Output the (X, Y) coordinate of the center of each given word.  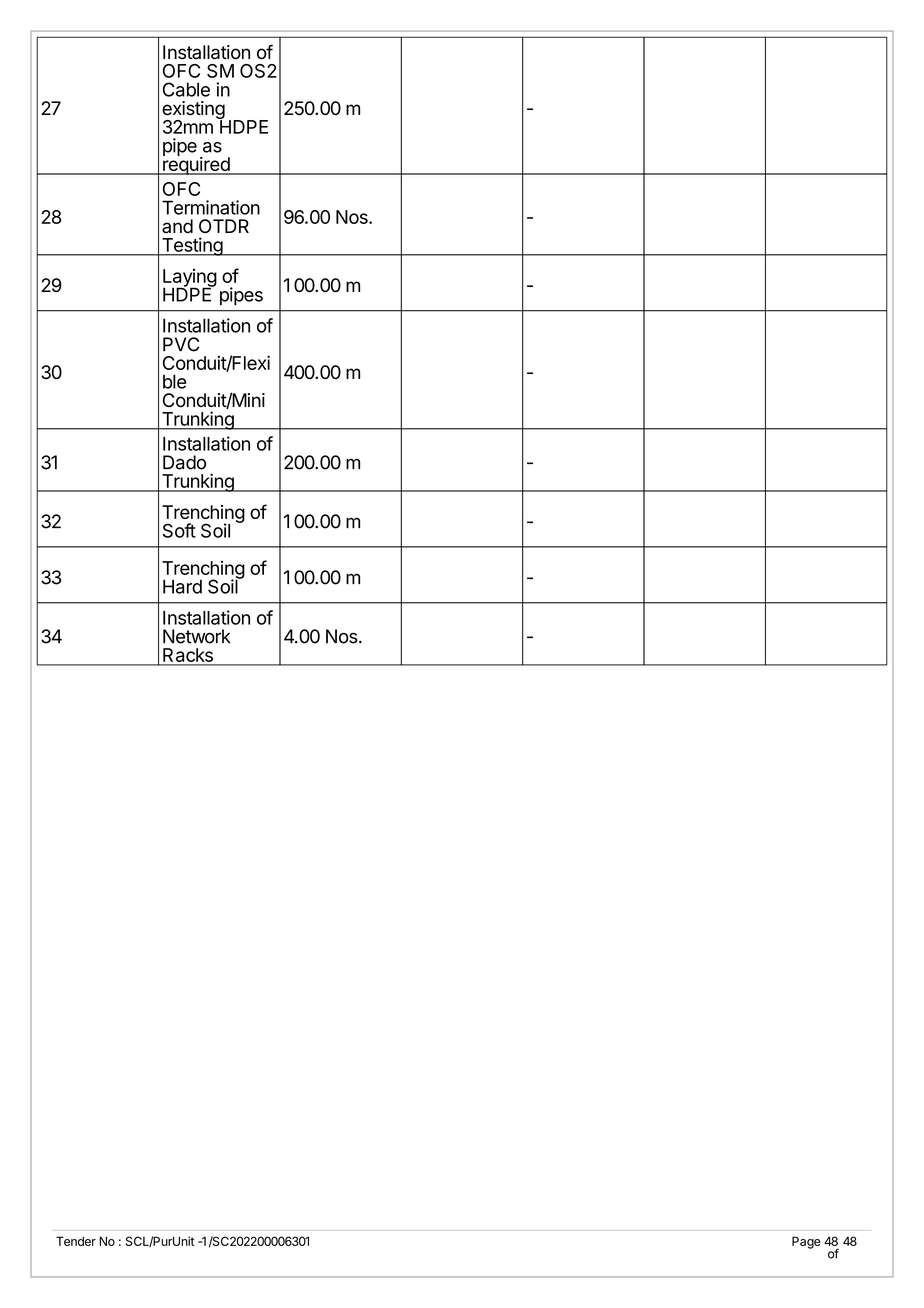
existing (193, 111)
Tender (76, 1241)
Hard (182, 586)
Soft (179, 530)
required (196, 165)
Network (197, 636)
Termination (211, 207)
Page (806, 1242)
